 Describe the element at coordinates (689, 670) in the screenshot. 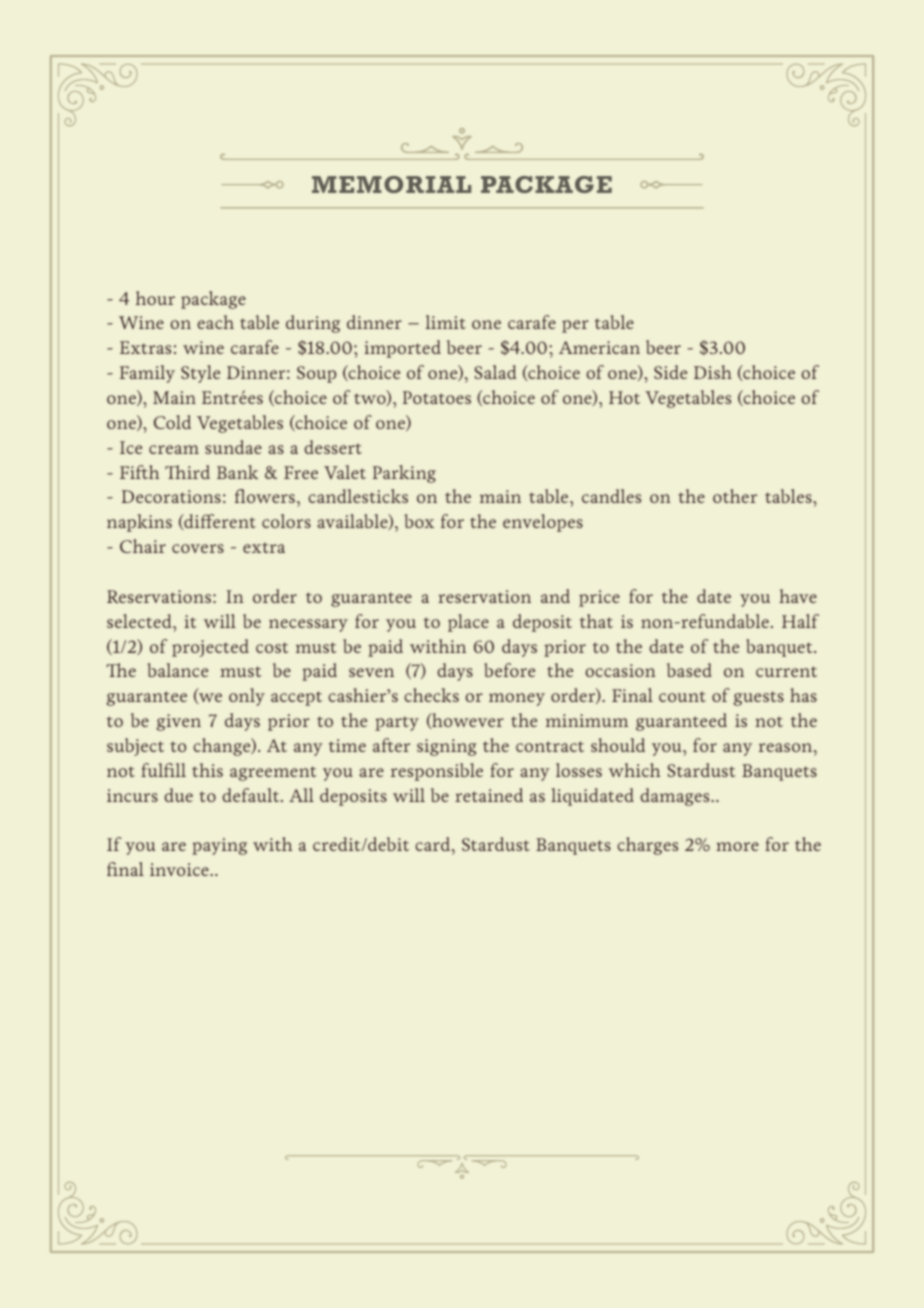

I see `based` at that location.
